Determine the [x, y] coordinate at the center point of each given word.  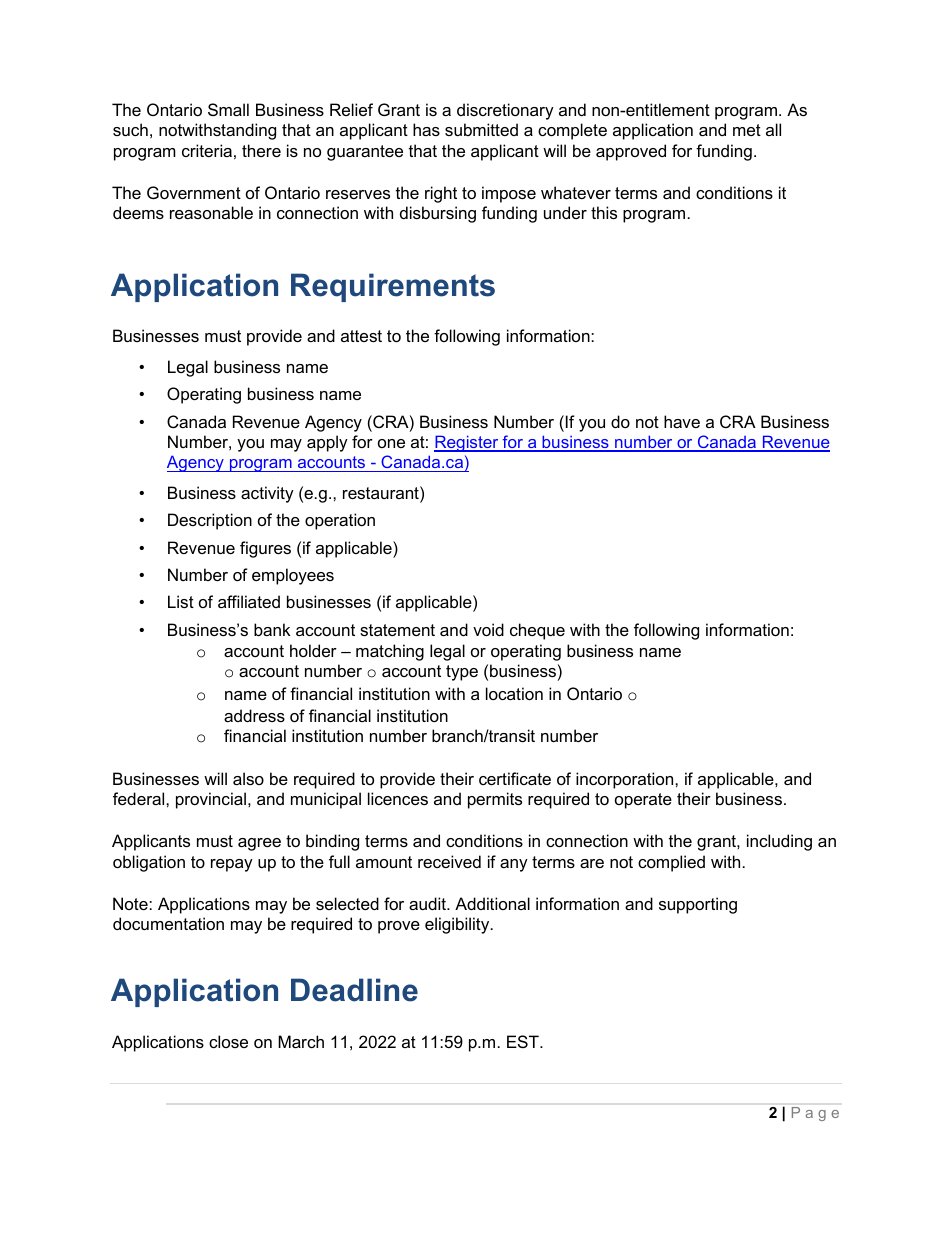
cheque [537, 631]
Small [228, 109]
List [181, 601]
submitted [481, 129]
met [747, 130]
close [228, 1041]
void [488, 629]
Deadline [354, 990]
